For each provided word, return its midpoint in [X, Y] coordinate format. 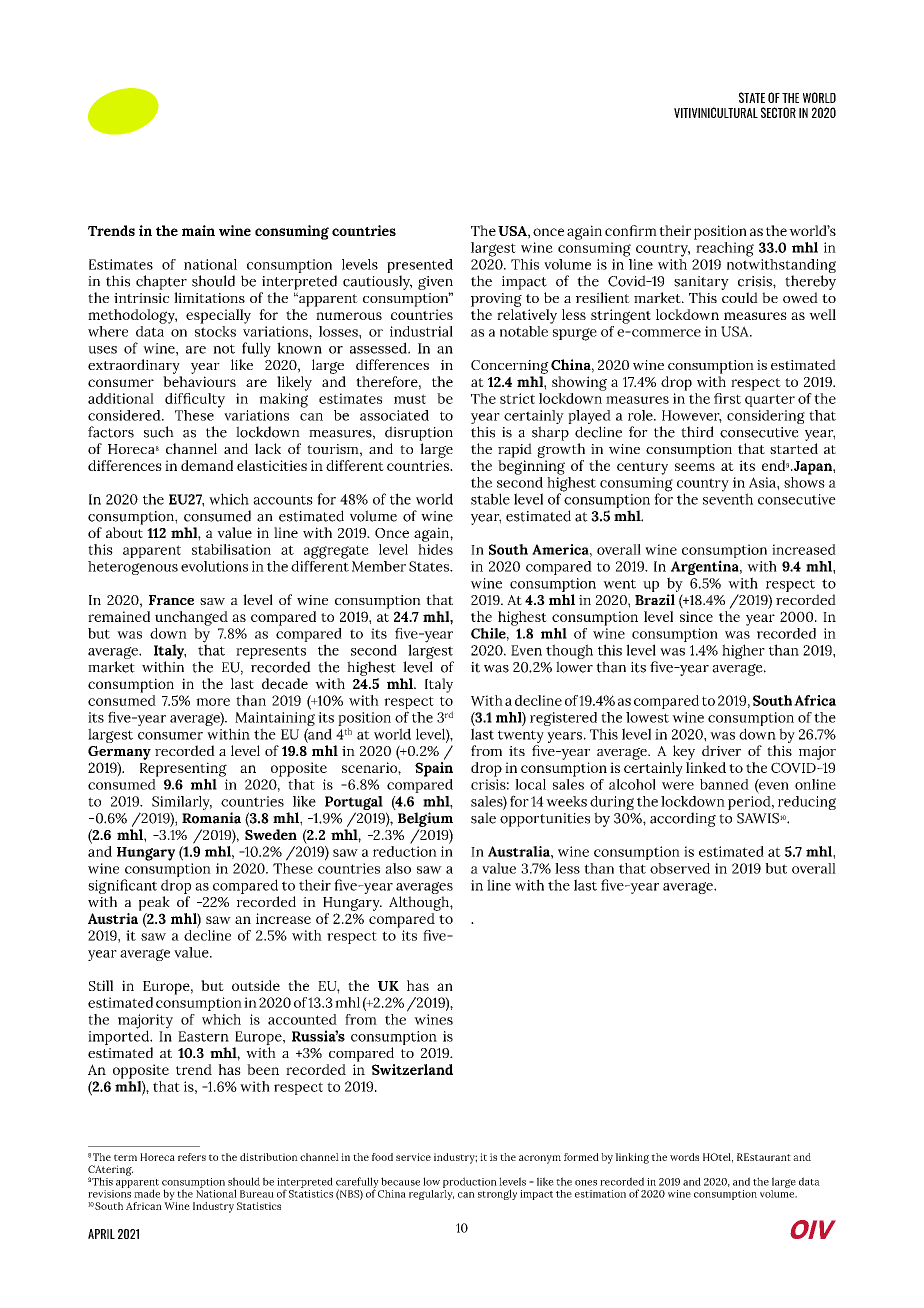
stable [490, 499]
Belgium [425, 819]
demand [207, 465]
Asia [763, 482]
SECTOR [778, 112]
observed [680, 868]
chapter [161, 282]
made [147, 1193]
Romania [211, 818]
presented [420, 266]
